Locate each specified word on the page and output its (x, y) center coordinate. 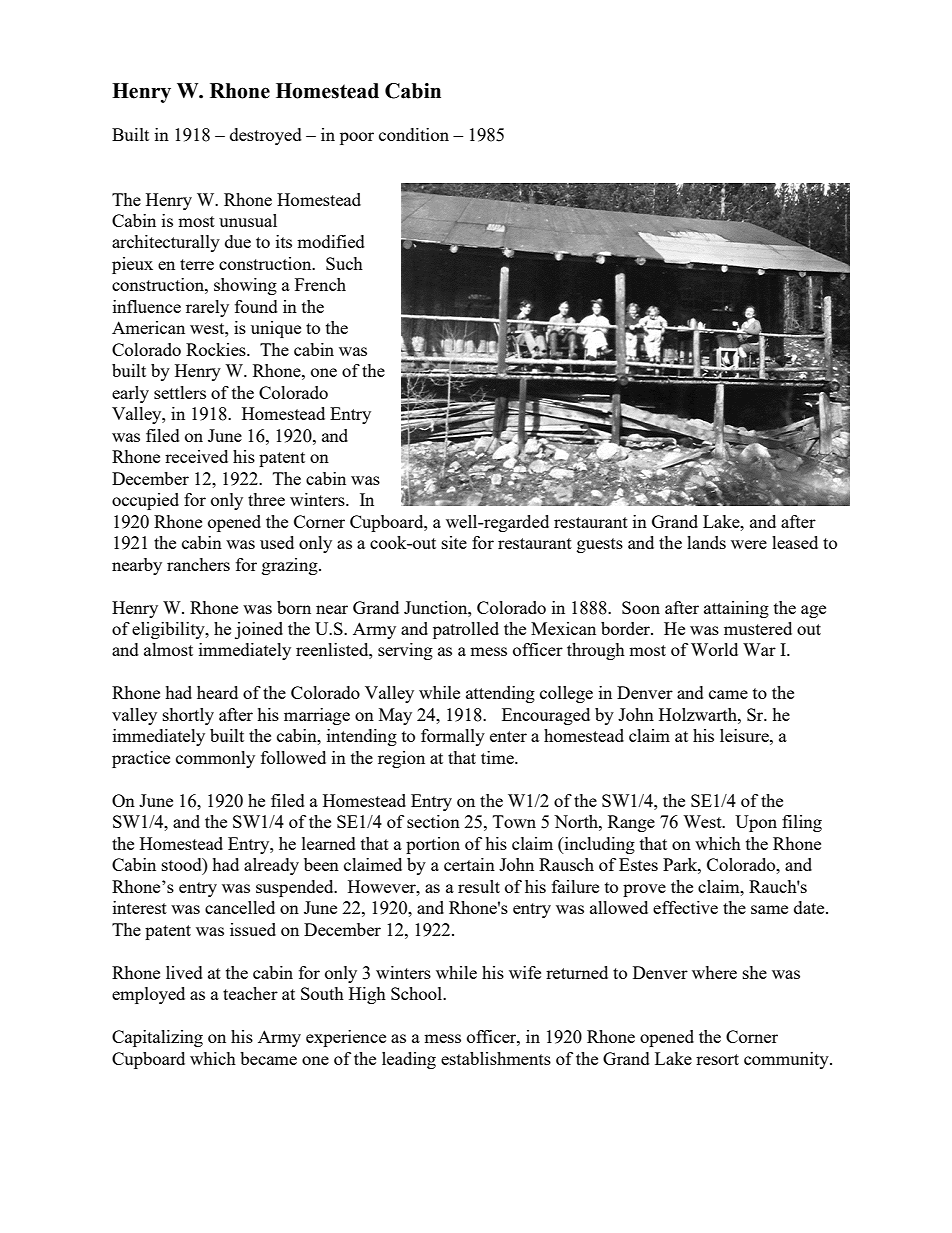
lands (706, 542)
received (196, 456)
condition (414, 134)
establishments (496, 1058)
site (454, 542)
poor (357, 138)
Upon (756, 823)
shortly (188, 716)
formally (453, 737)
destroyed (266, 136)
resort (717, 1059)
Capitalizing (157, 1038)
